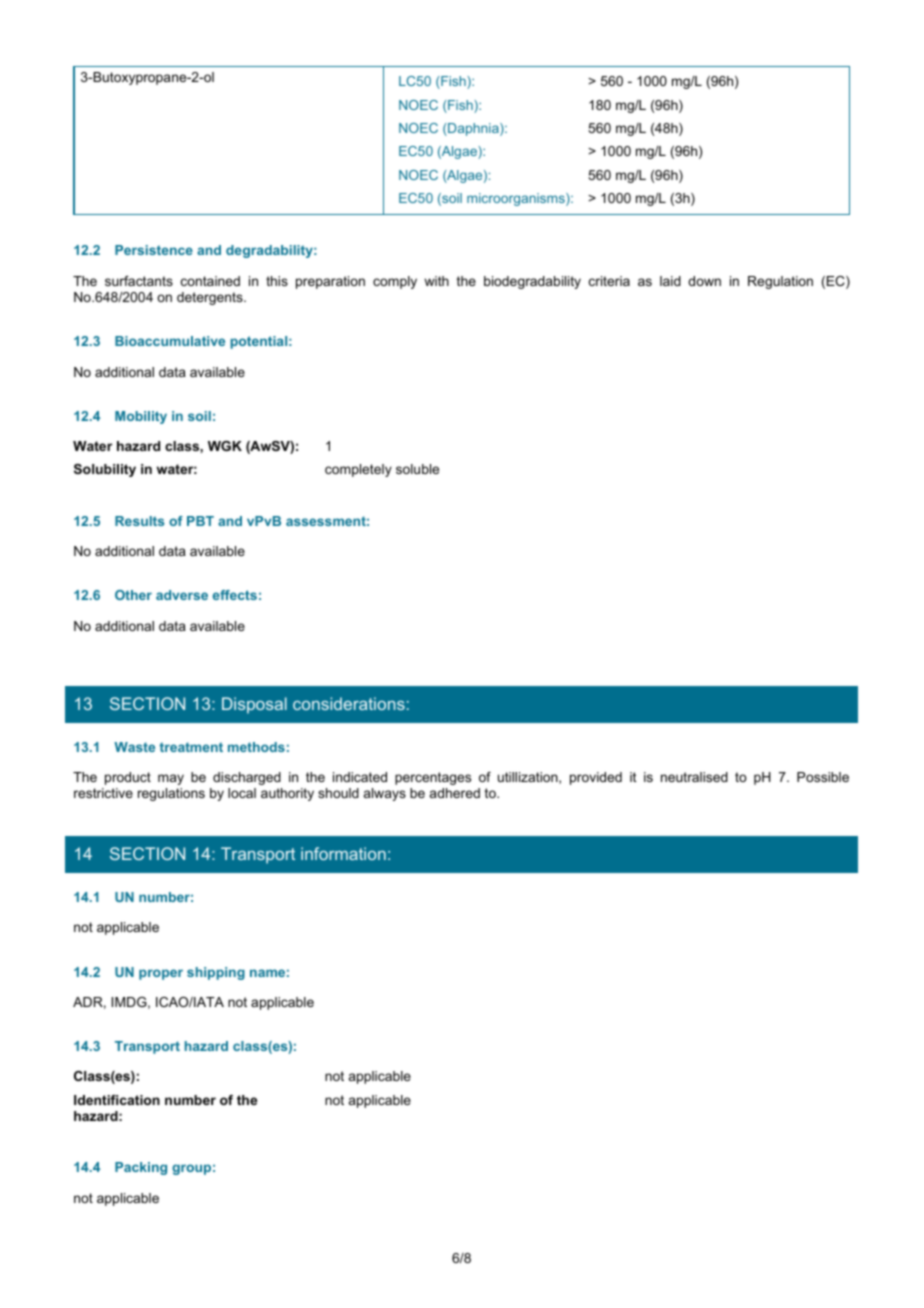 This image has width=924, height=1308. Describe the element at coordinates (704, 281) in the image. I see `down` at that location.
